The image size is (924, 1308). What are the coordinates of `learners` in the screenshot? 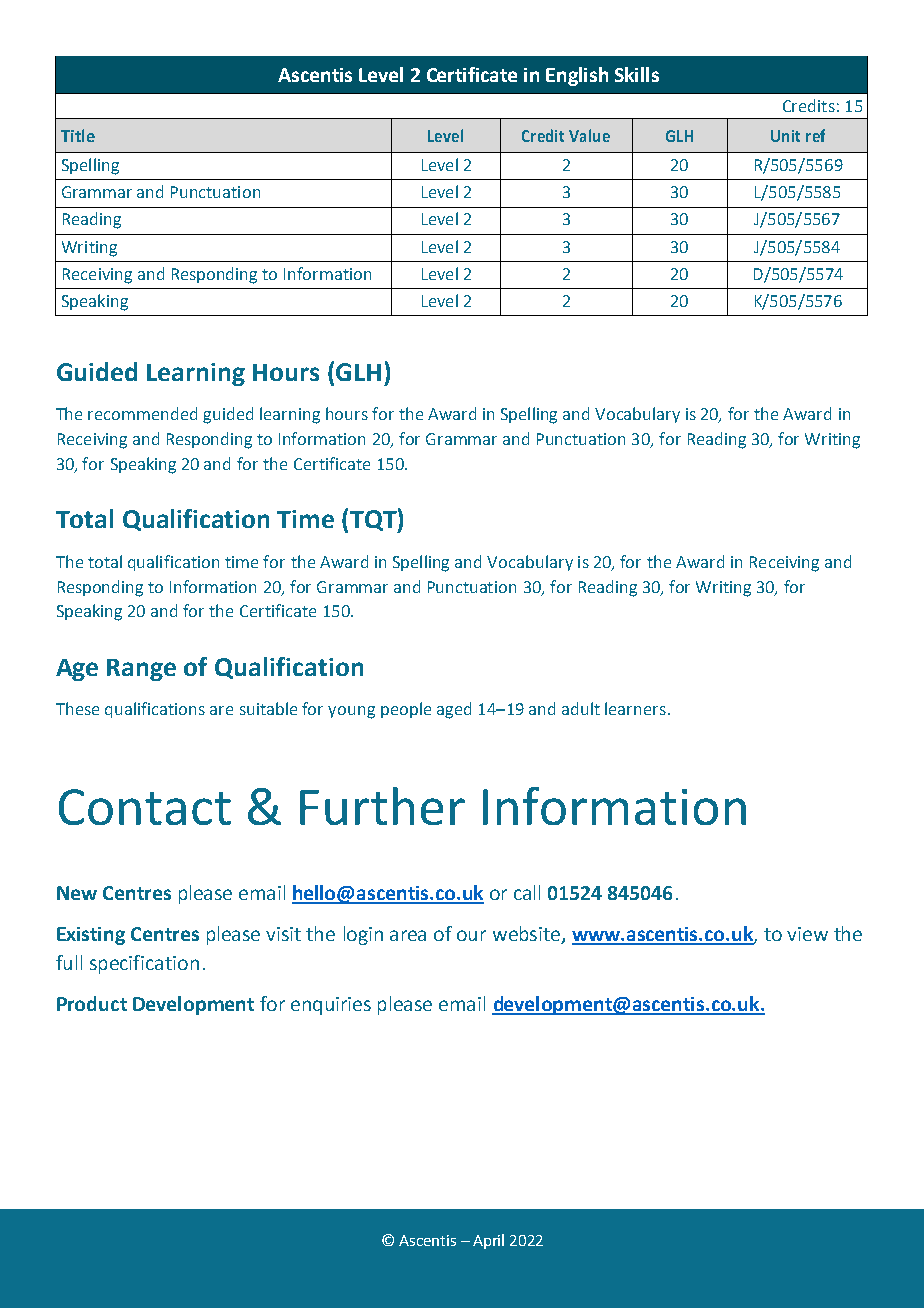 It's located at (635, 708).
